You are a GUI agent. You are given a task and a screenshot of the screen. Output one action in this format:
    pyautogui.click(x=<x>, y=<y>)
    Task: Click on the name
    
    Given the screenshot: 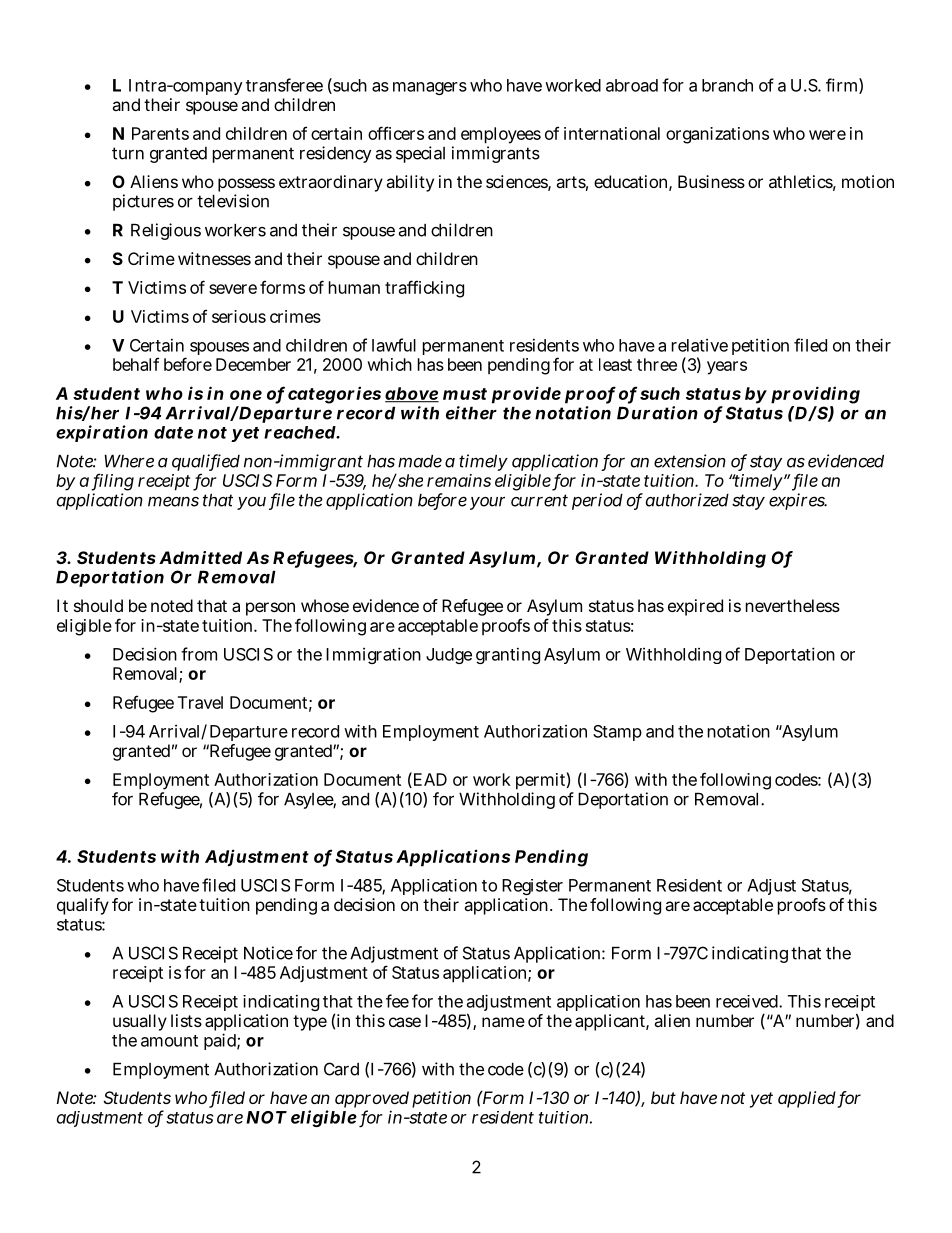 What is the action you would take?
    pyautogui.click(x=503, y=1022)
